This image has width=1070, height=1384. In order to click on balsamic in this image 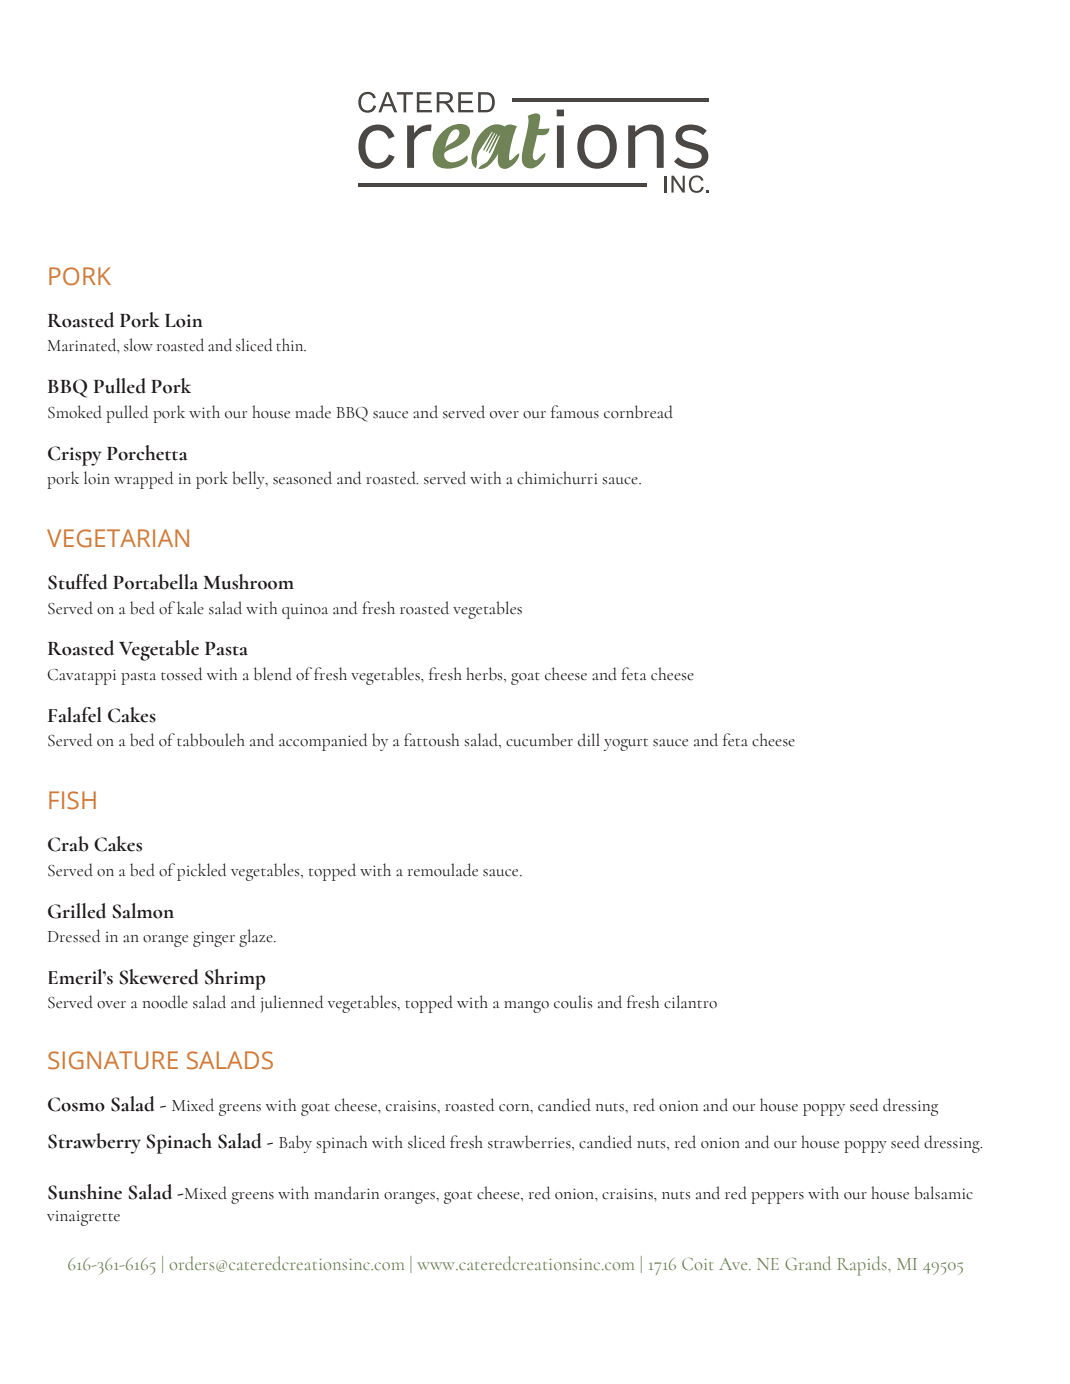, I will do `click(943, 1193)`.
